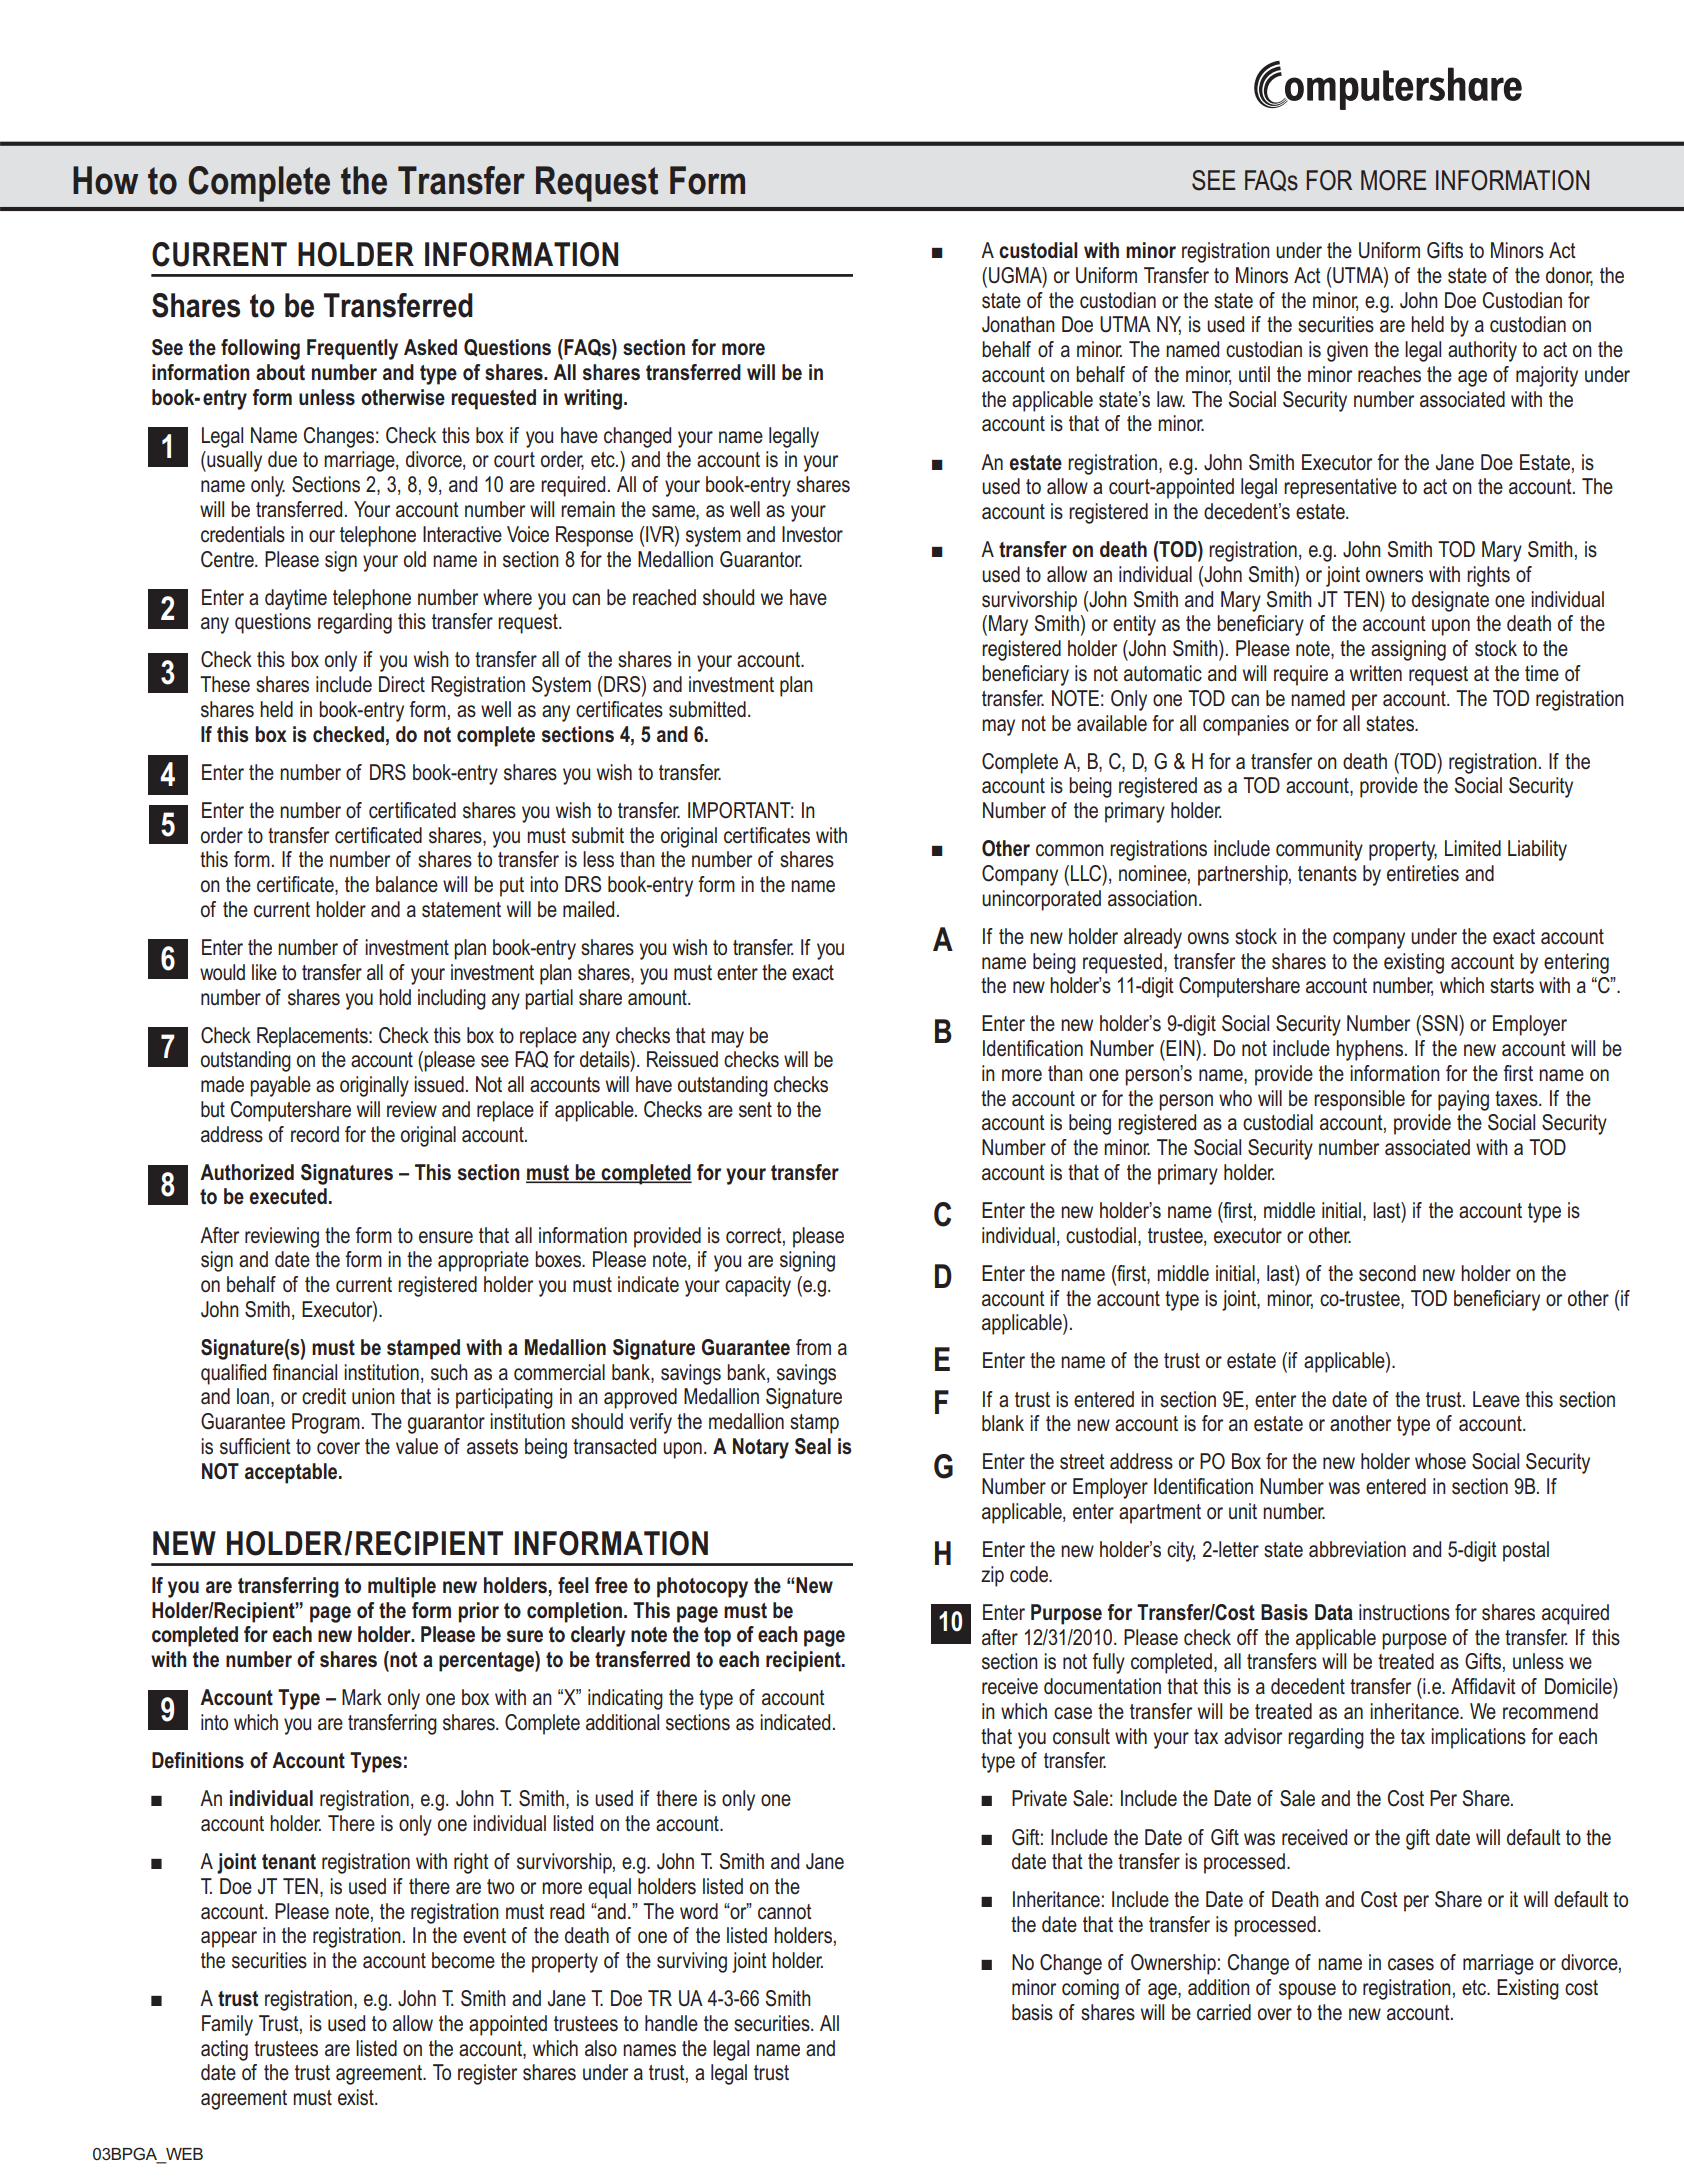  I want to click on record, so click(315, 1134).
